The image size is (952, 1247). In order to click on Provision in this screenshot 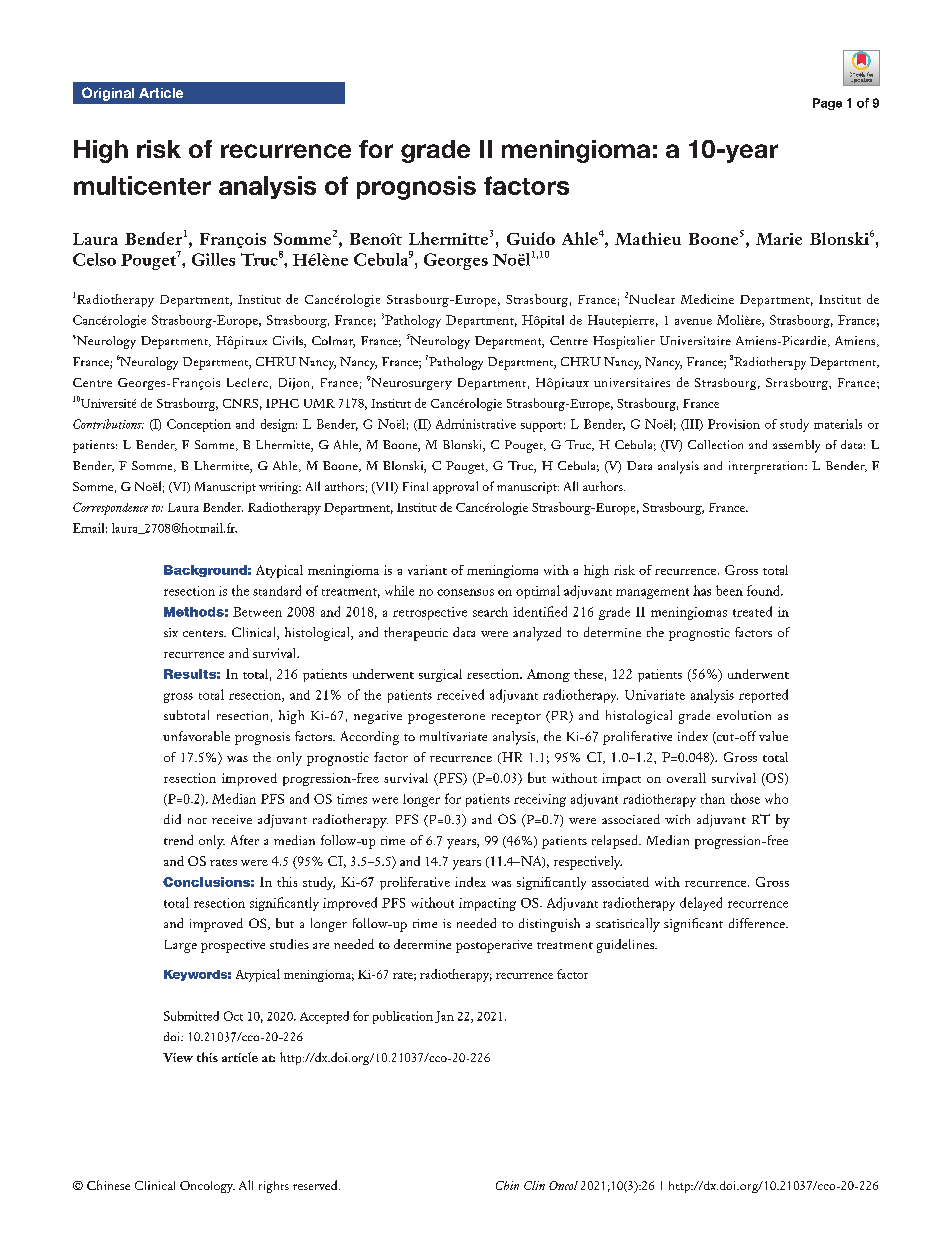, I will do `click(734, 424)`.
